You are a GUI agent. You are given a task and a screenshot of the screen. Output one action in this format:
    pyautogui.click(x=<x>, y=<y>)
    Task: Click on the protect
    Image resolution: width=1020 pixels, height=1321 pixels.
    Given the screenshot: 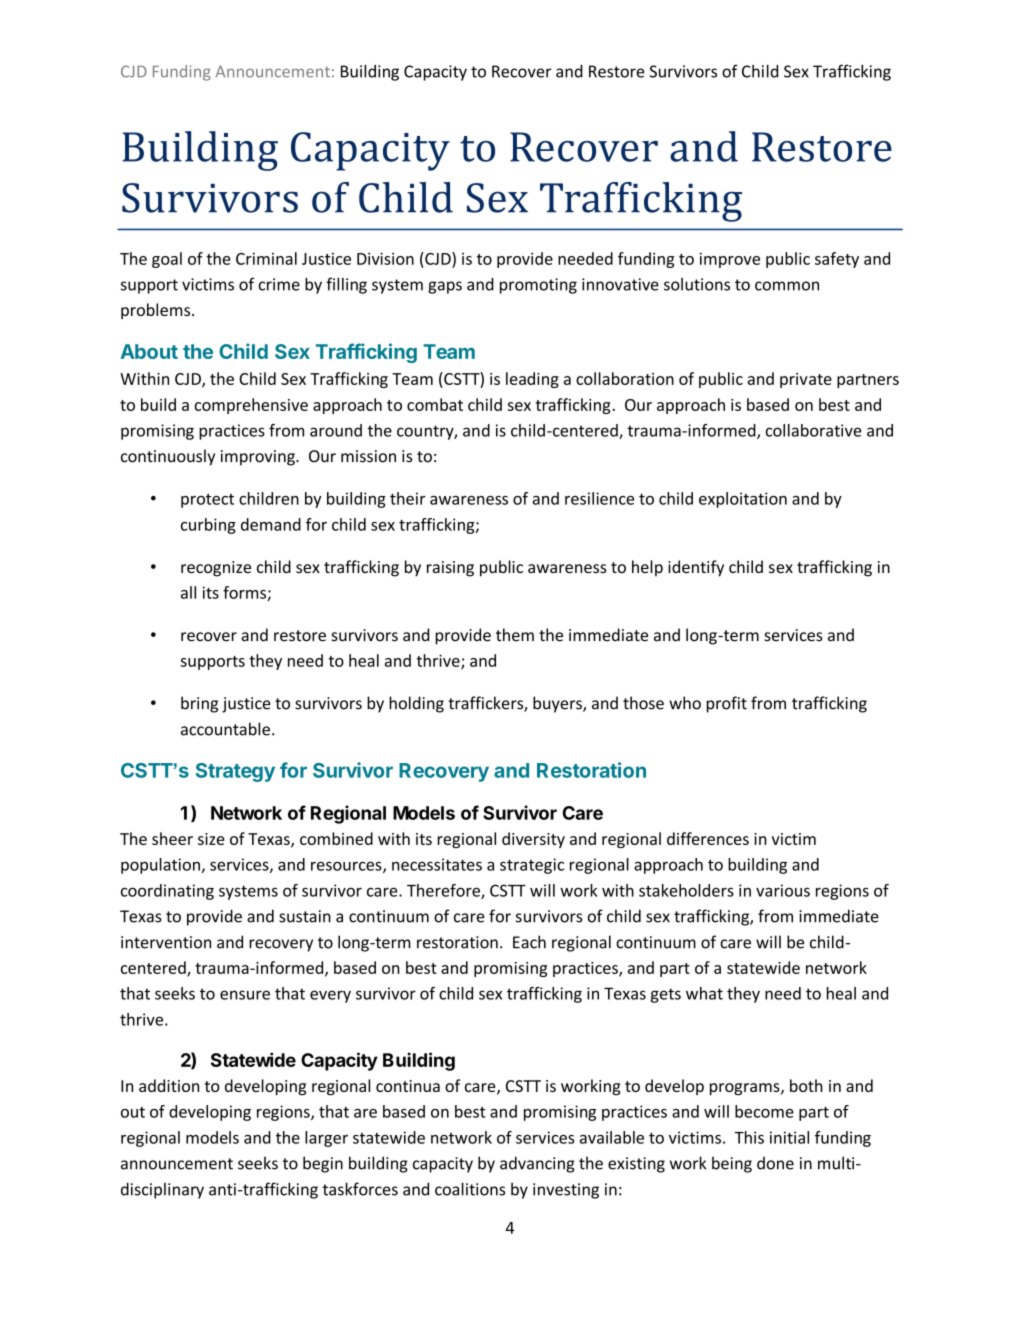 What is the action you would take?
    pyautogui.click(x=207, y=501)
